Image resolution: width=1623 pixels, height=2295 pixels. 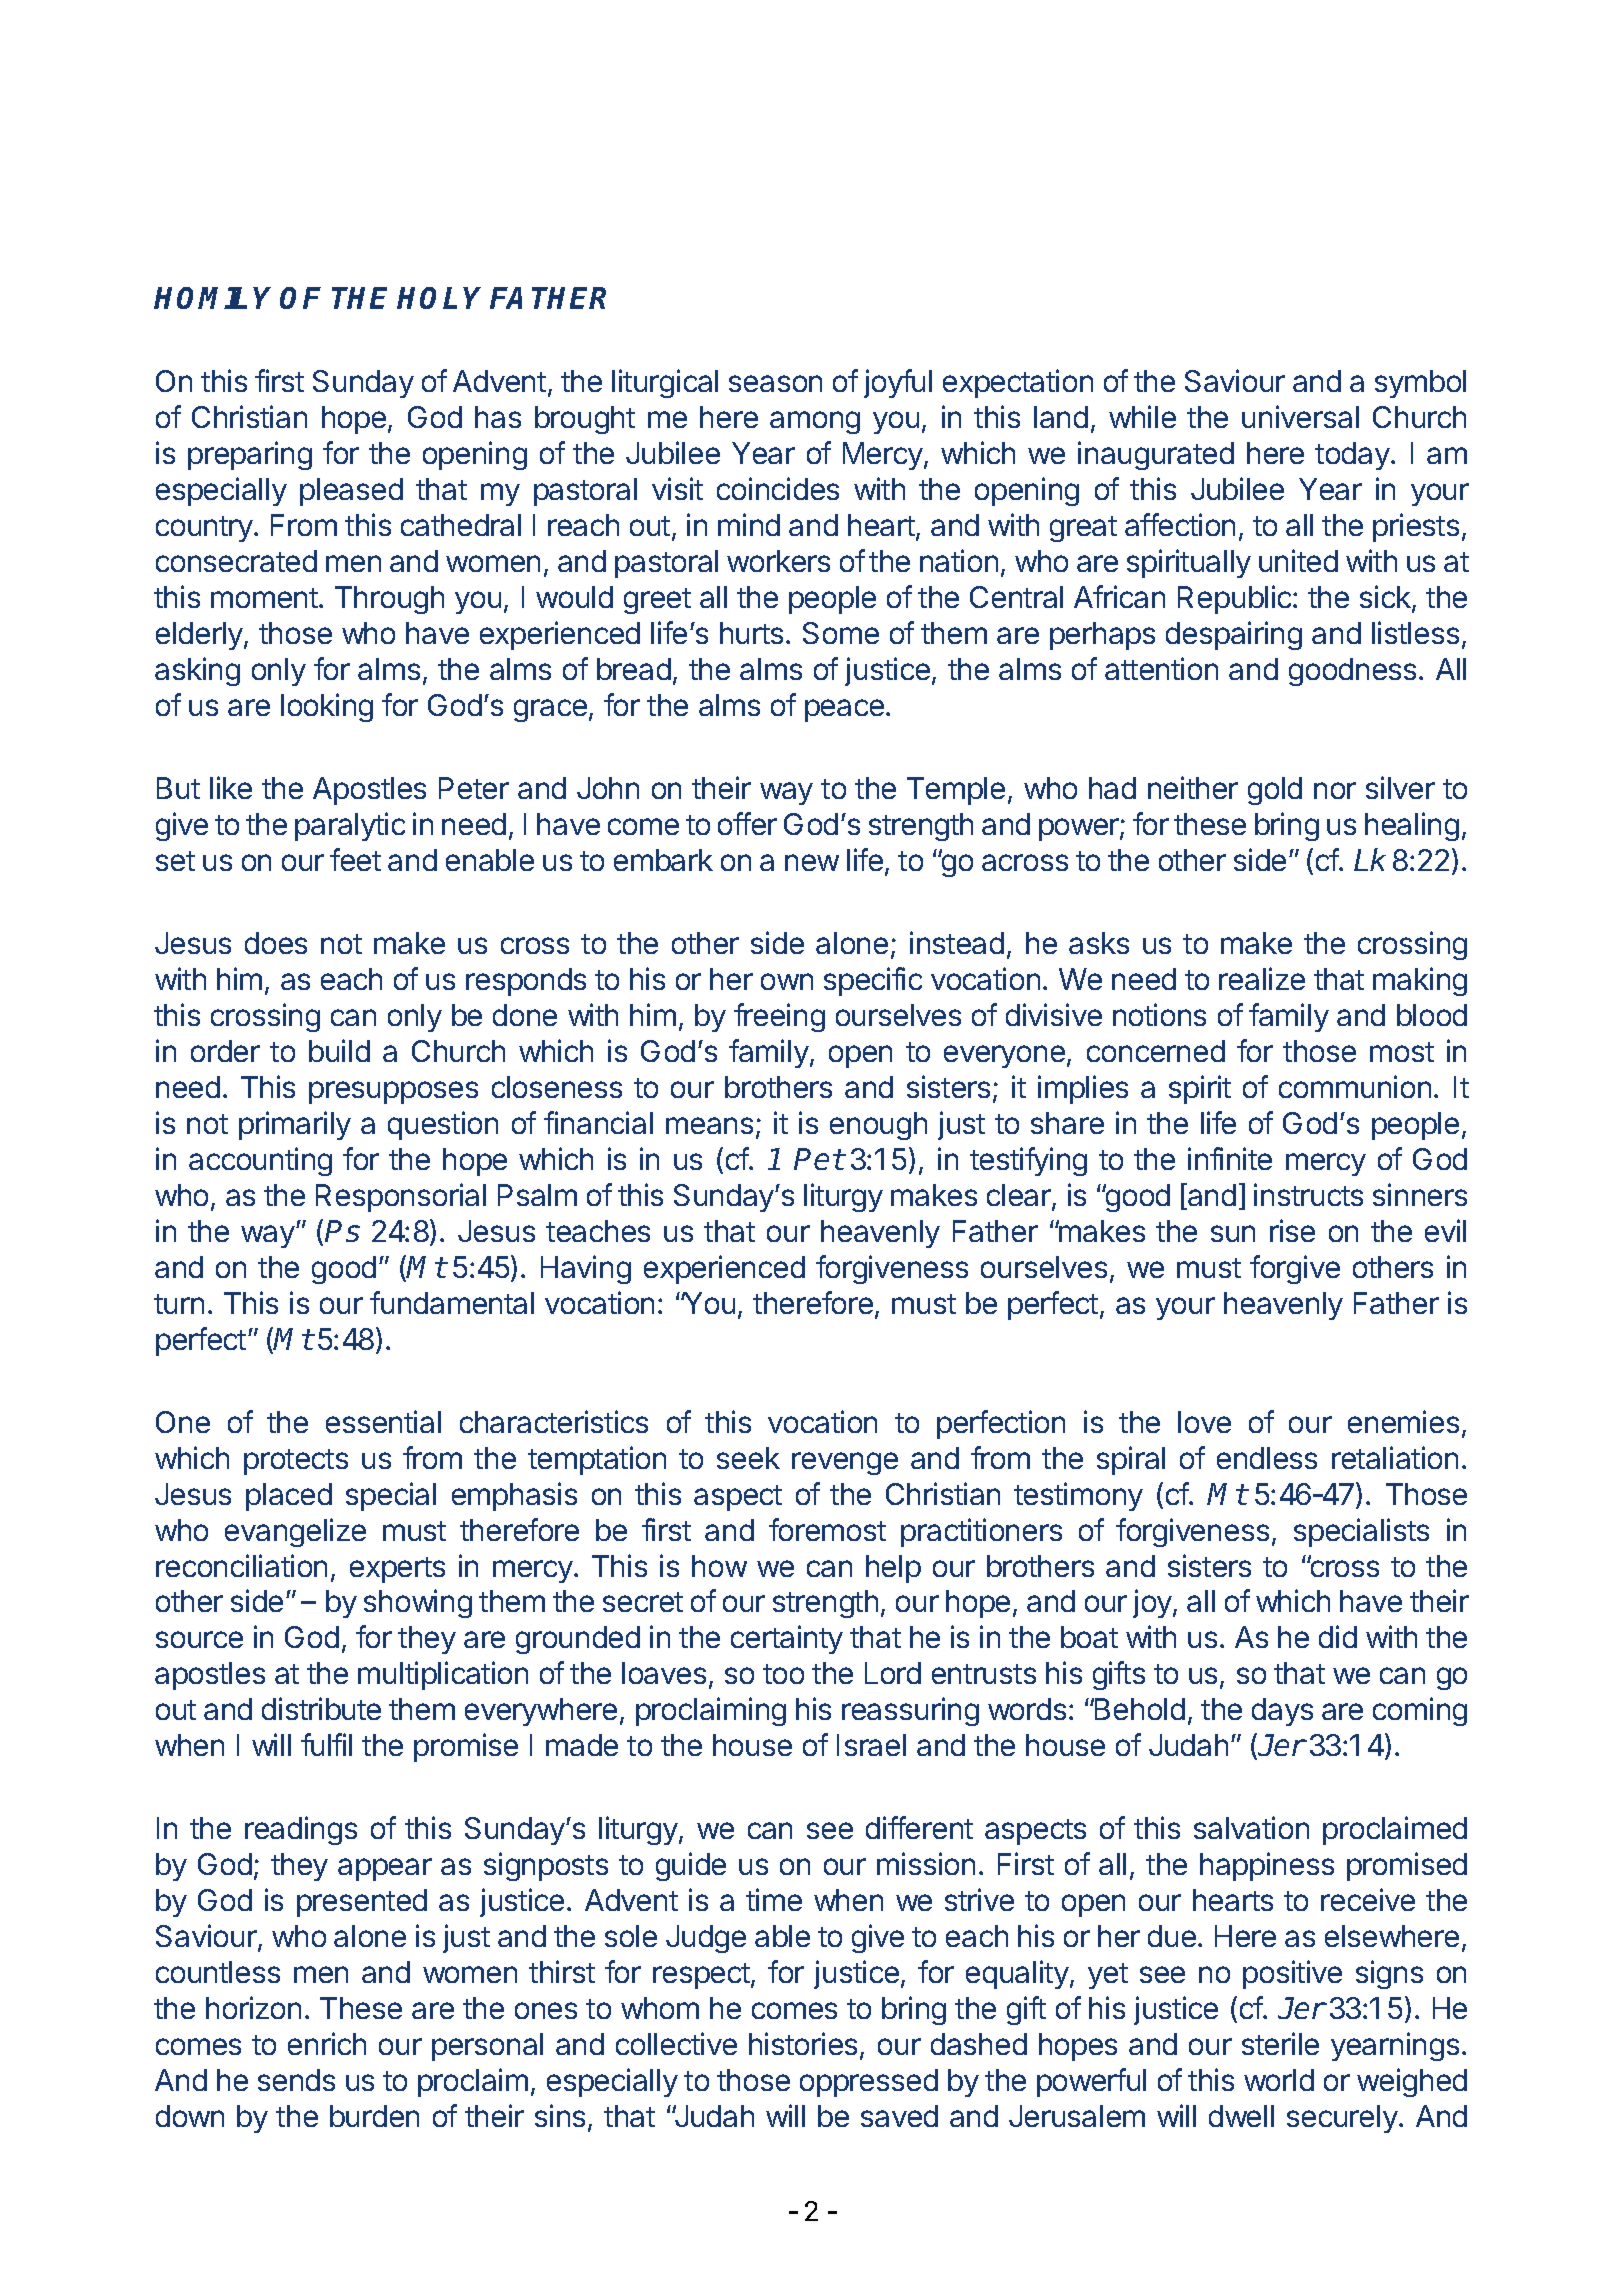 I want to click on new, so click(x=812, y=862).
